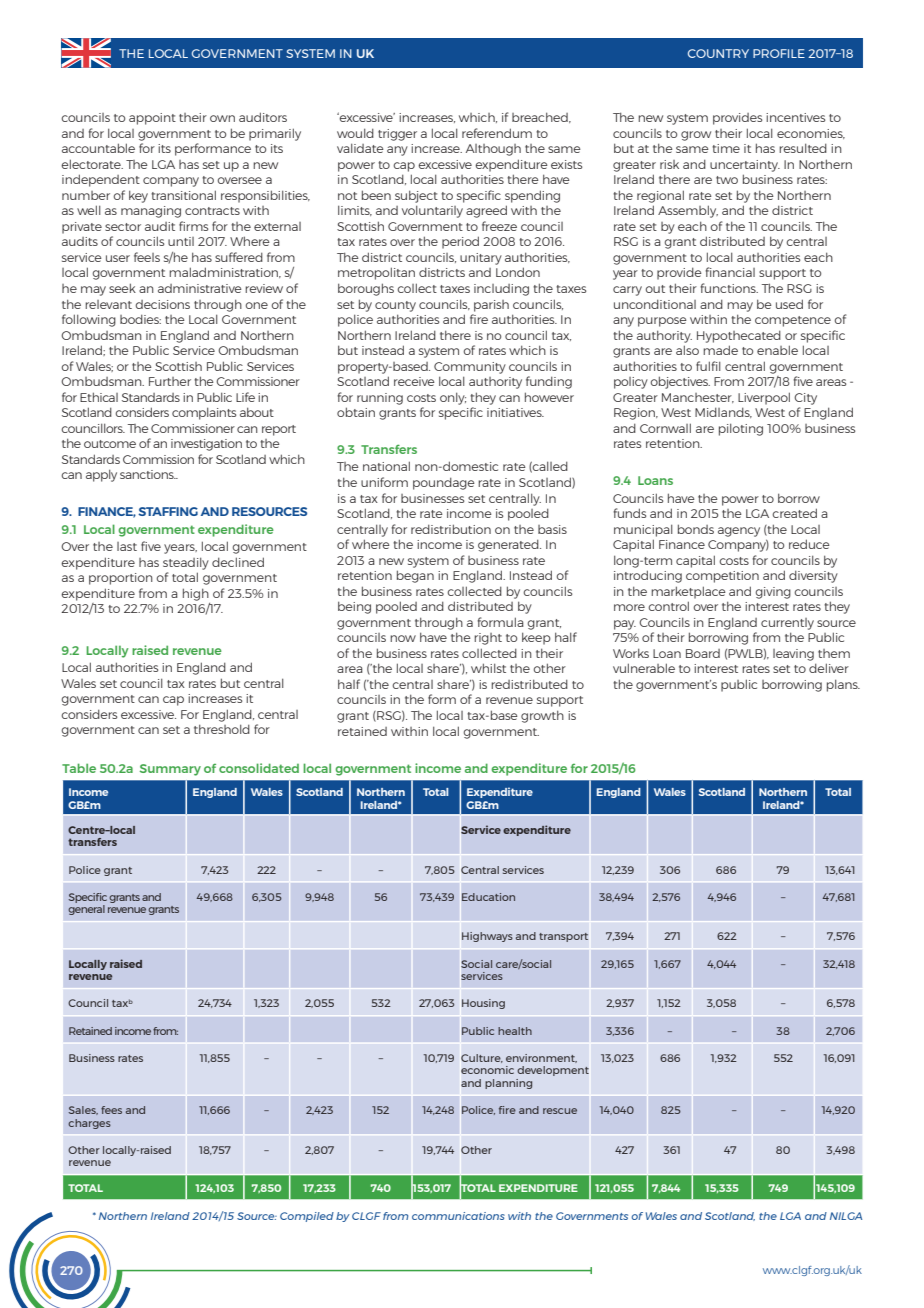  Describe the element at coordinates (111, 1110) in the screenshot. I see `fees` at that location.
